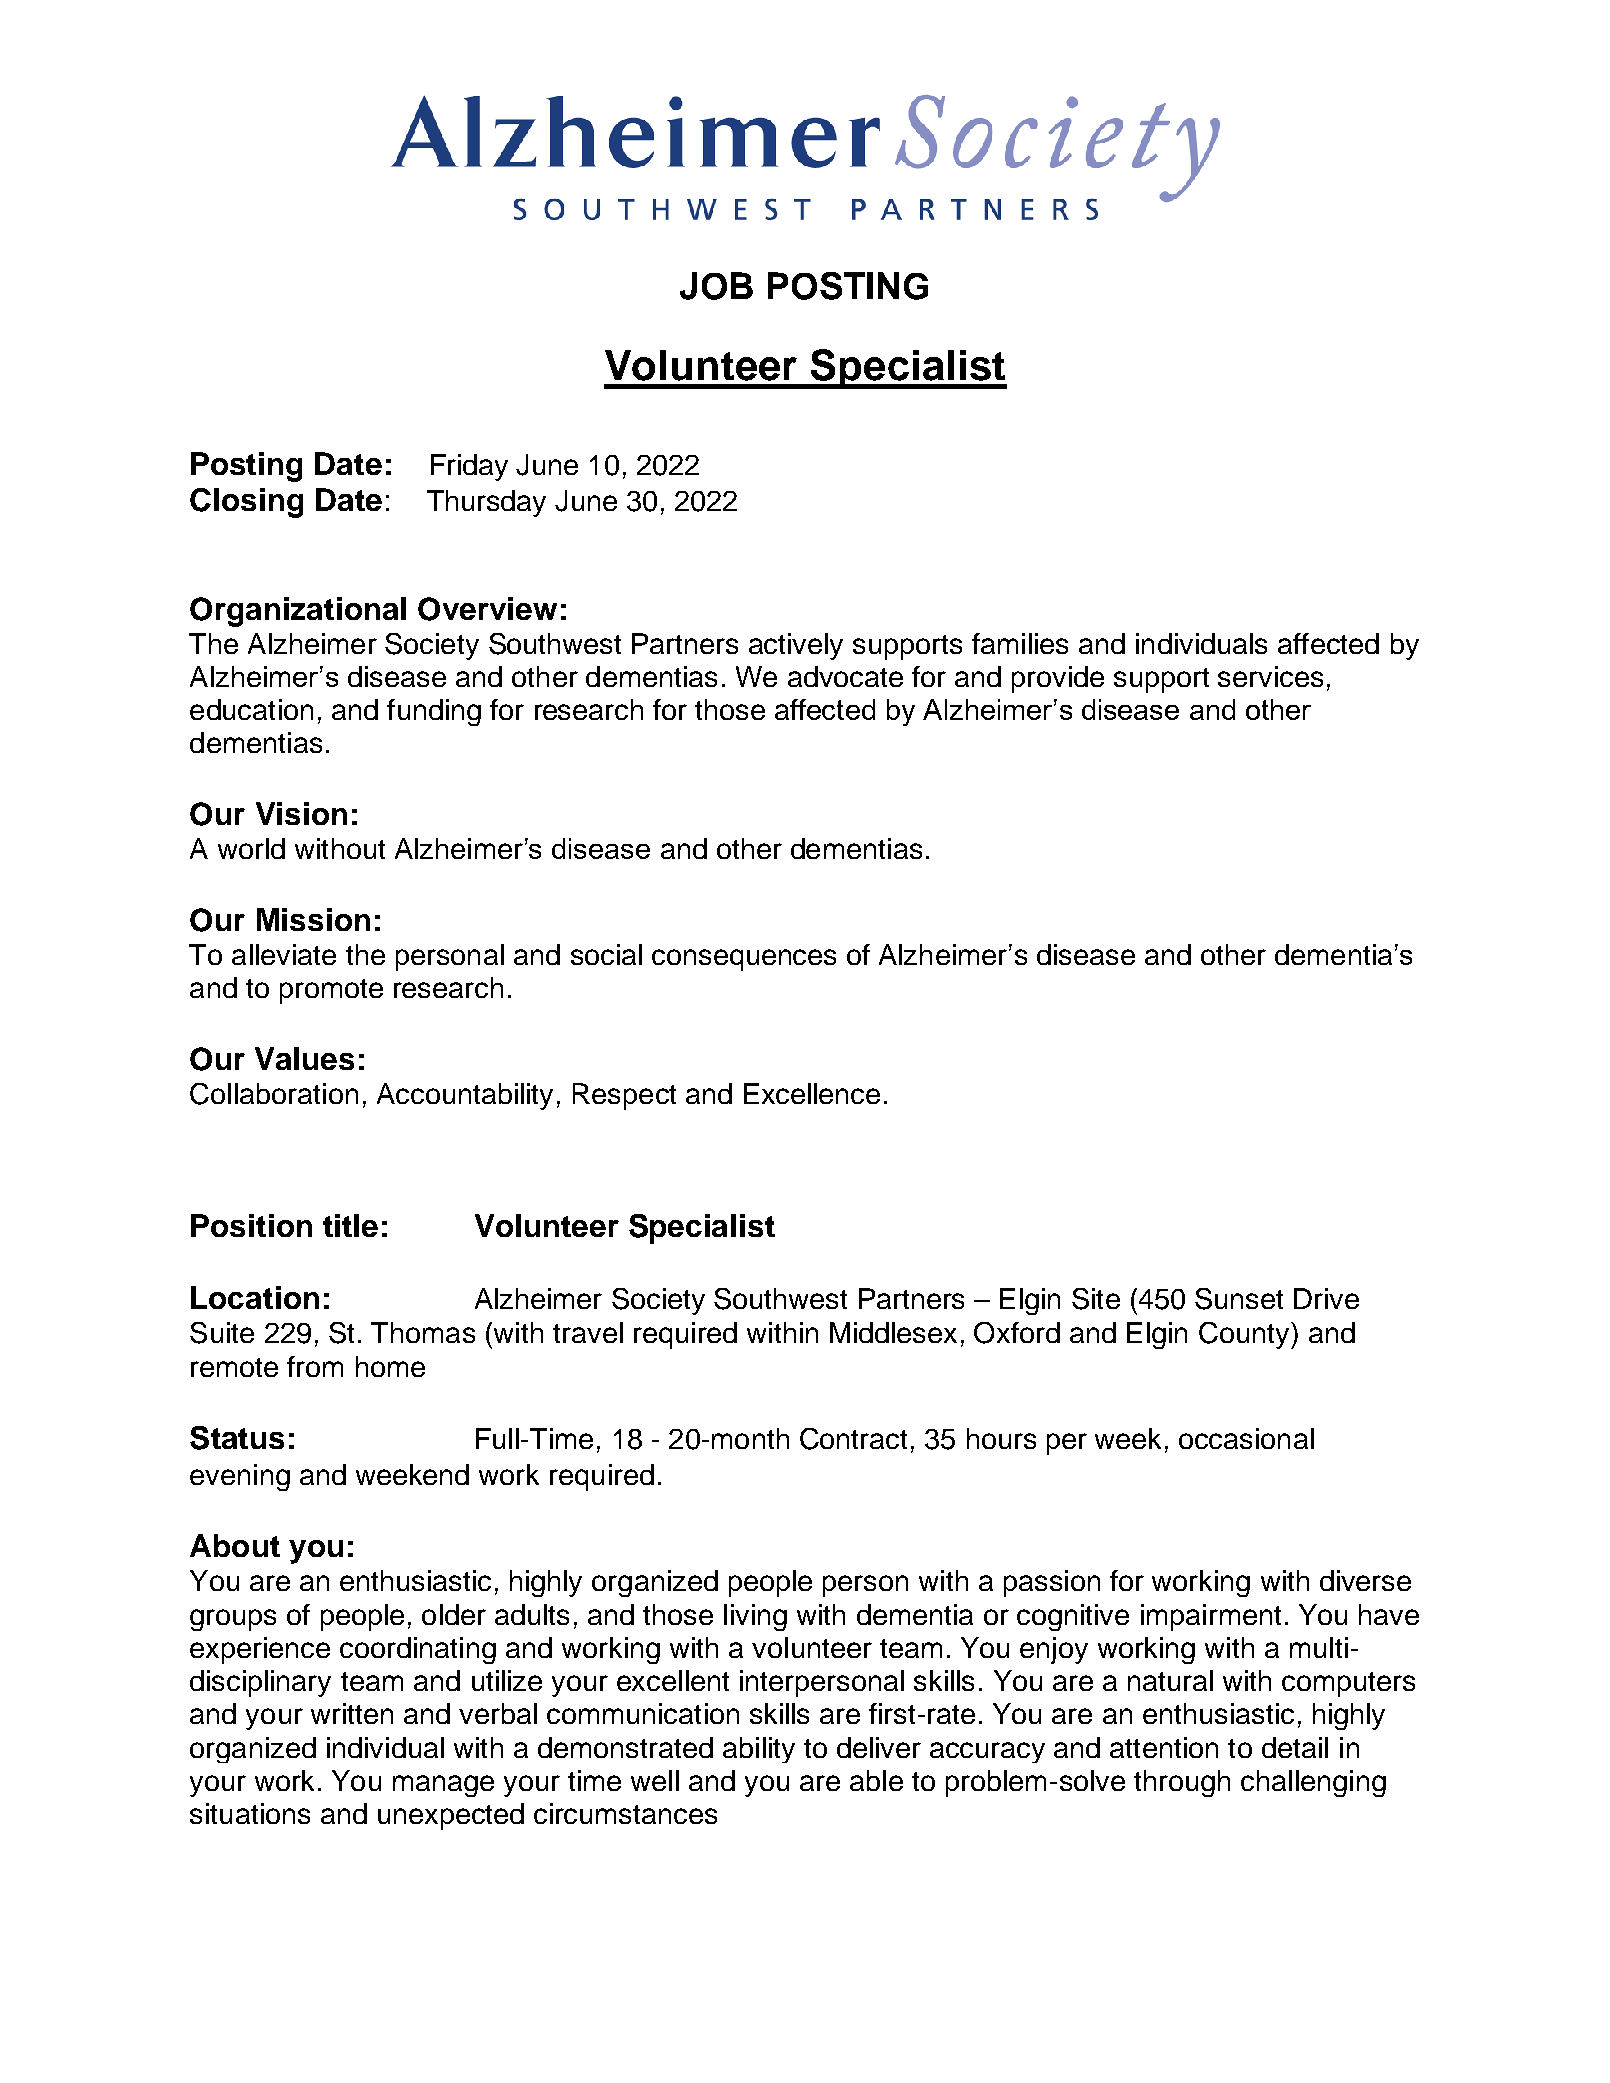 This image has width=1610, height=2083. Describe the element at coordinates (716, 286) in the image. I see `JOB` at that location.
